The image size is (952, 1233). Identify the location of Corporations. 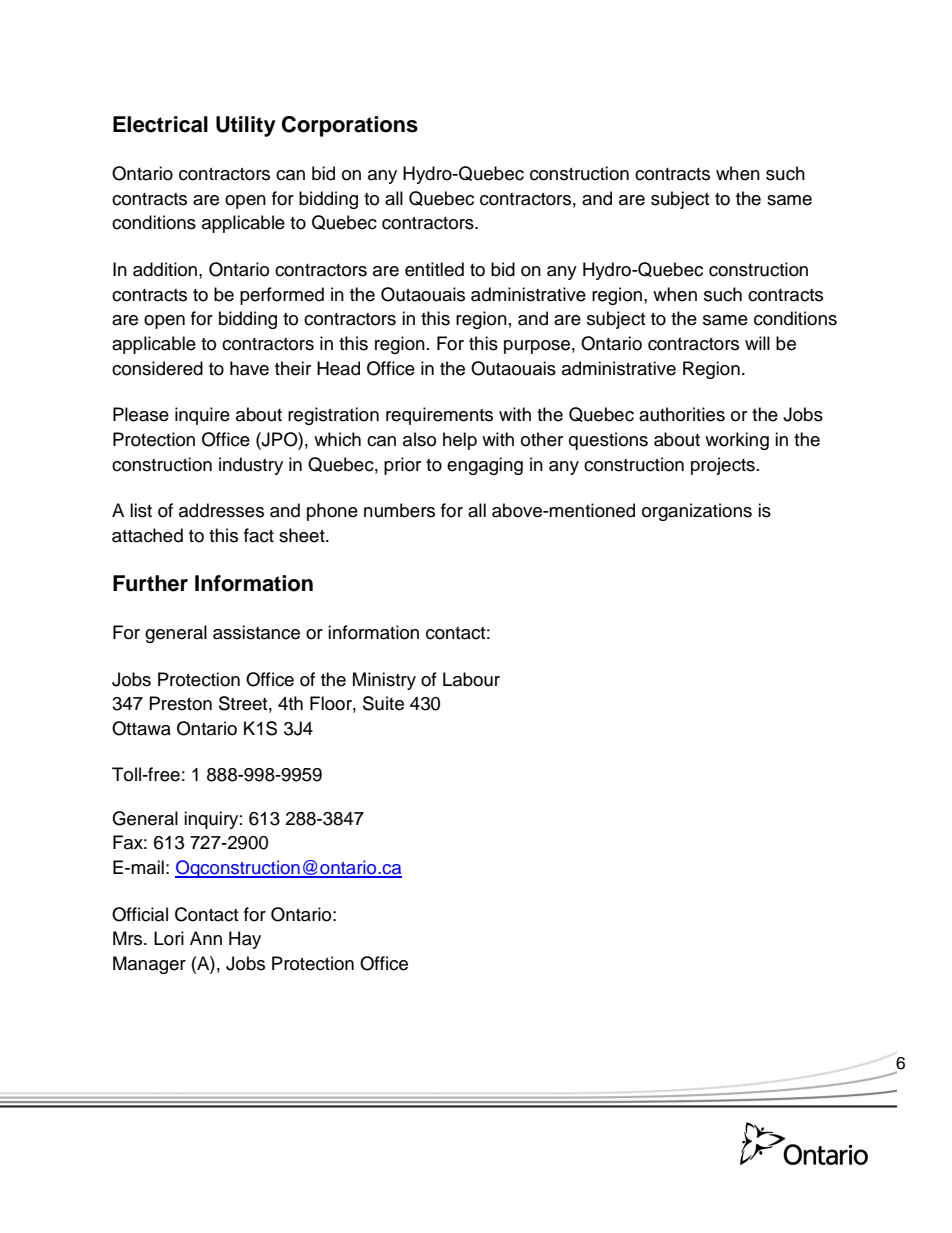
(350, 126).
